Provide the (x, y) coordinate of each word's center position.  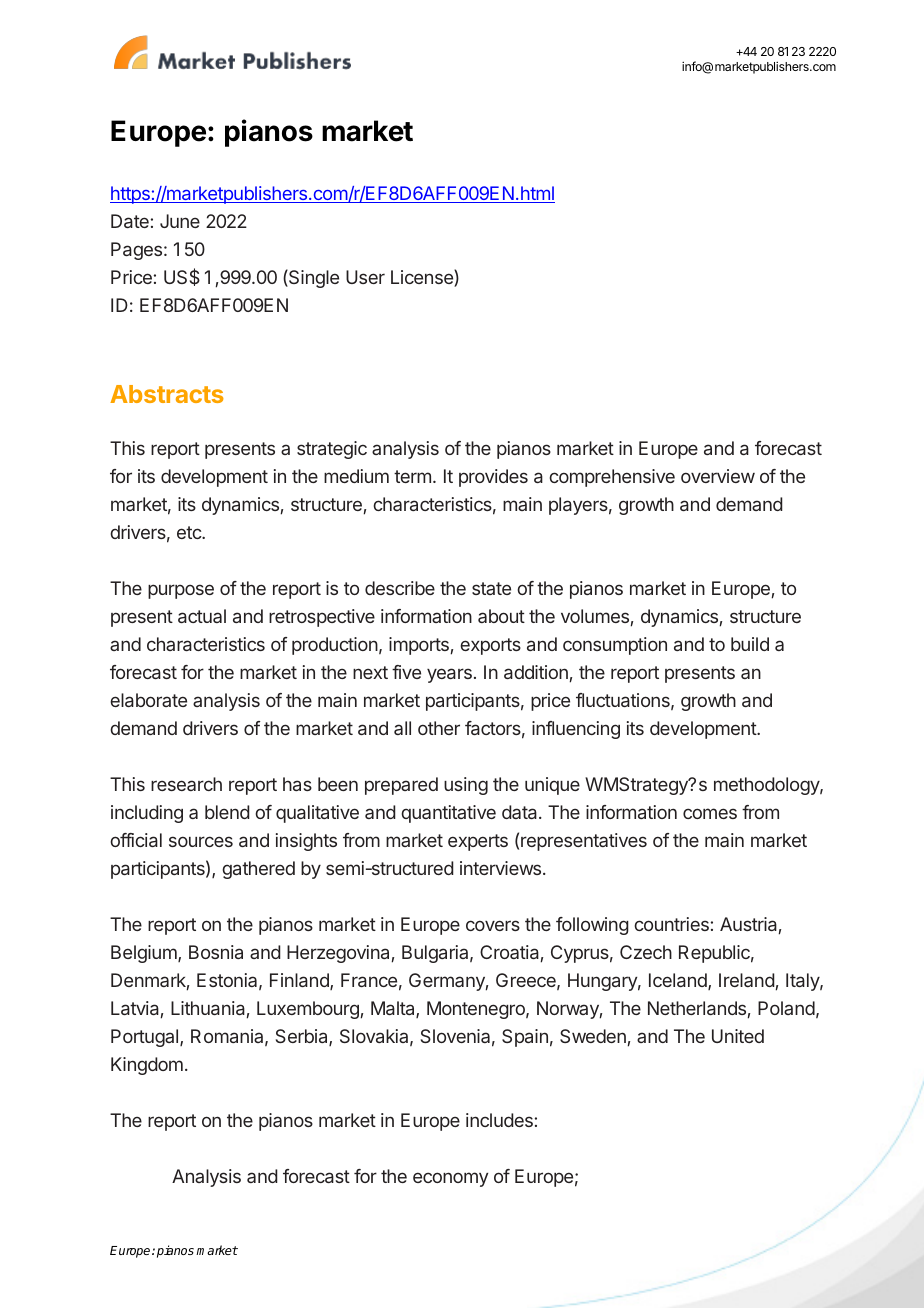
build (750, 644)
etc (190, 532)
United (738, 1036)
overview (718, 476)
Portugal (146, 1038)
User (365, 277)
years (449, 675)
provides (493, 478)
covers (493, 925)
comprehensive (612, 478)
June (180, 221)
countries (671, 924)
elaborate (148, 700)
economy (450, 1179)
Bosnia (216, 952)
